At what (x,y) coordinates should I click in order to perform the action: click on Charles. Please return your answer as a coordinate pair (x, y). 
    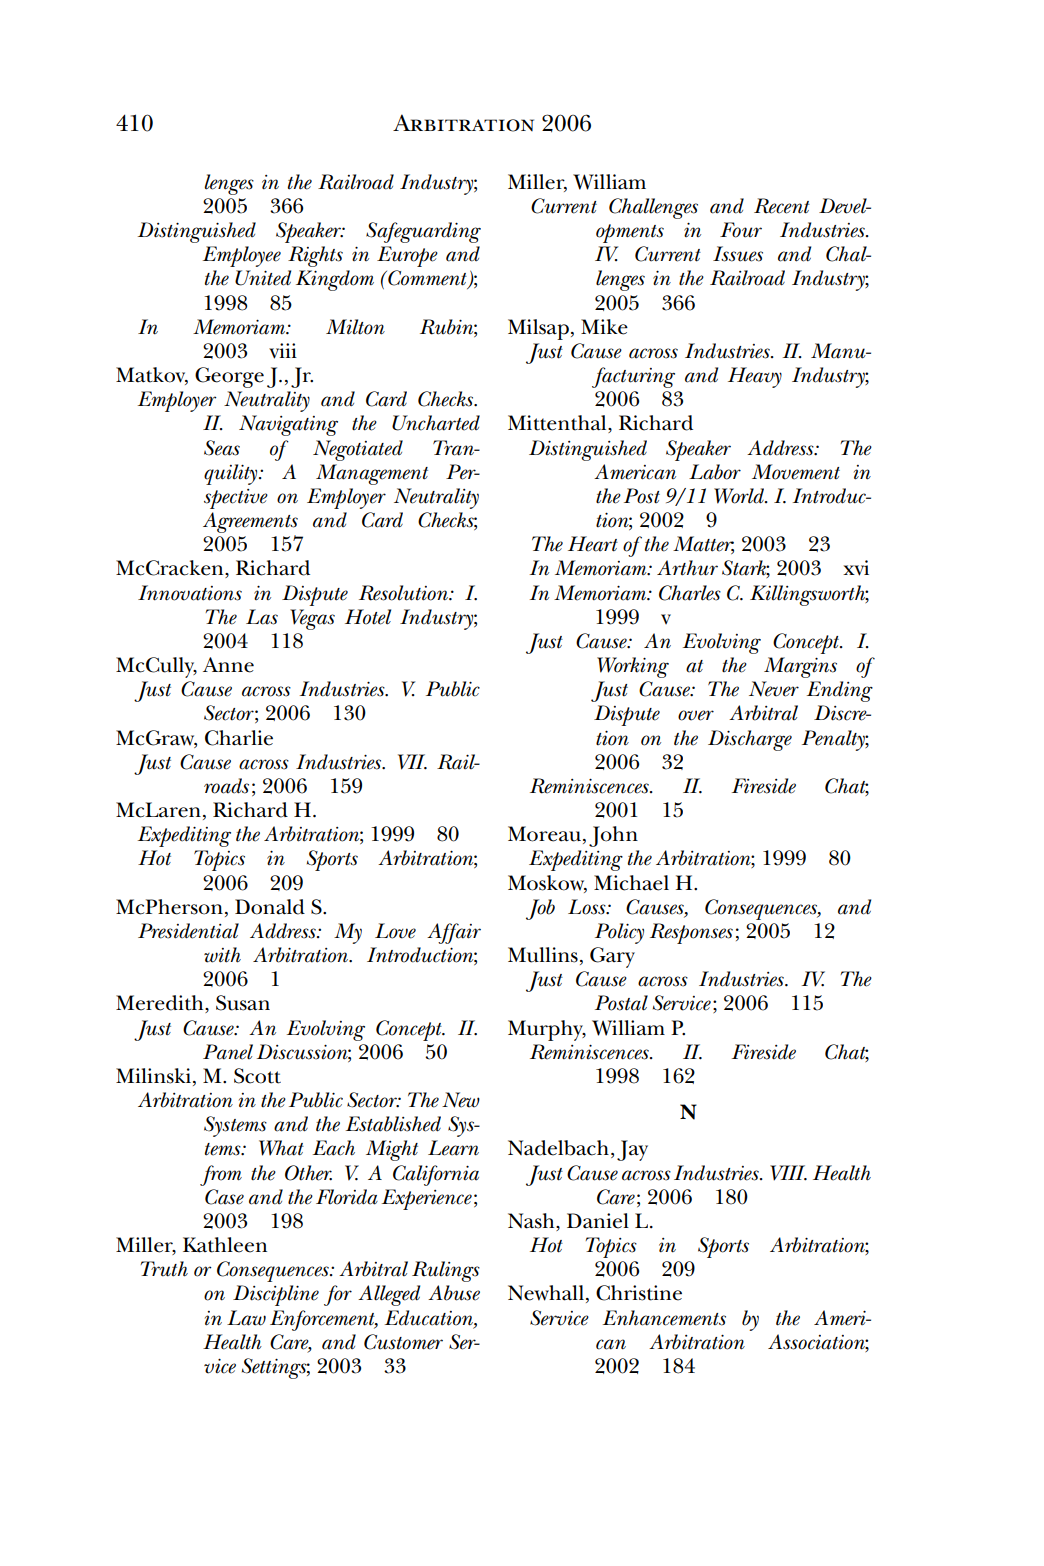
    Looking at the image, I should click on (690, 593).
